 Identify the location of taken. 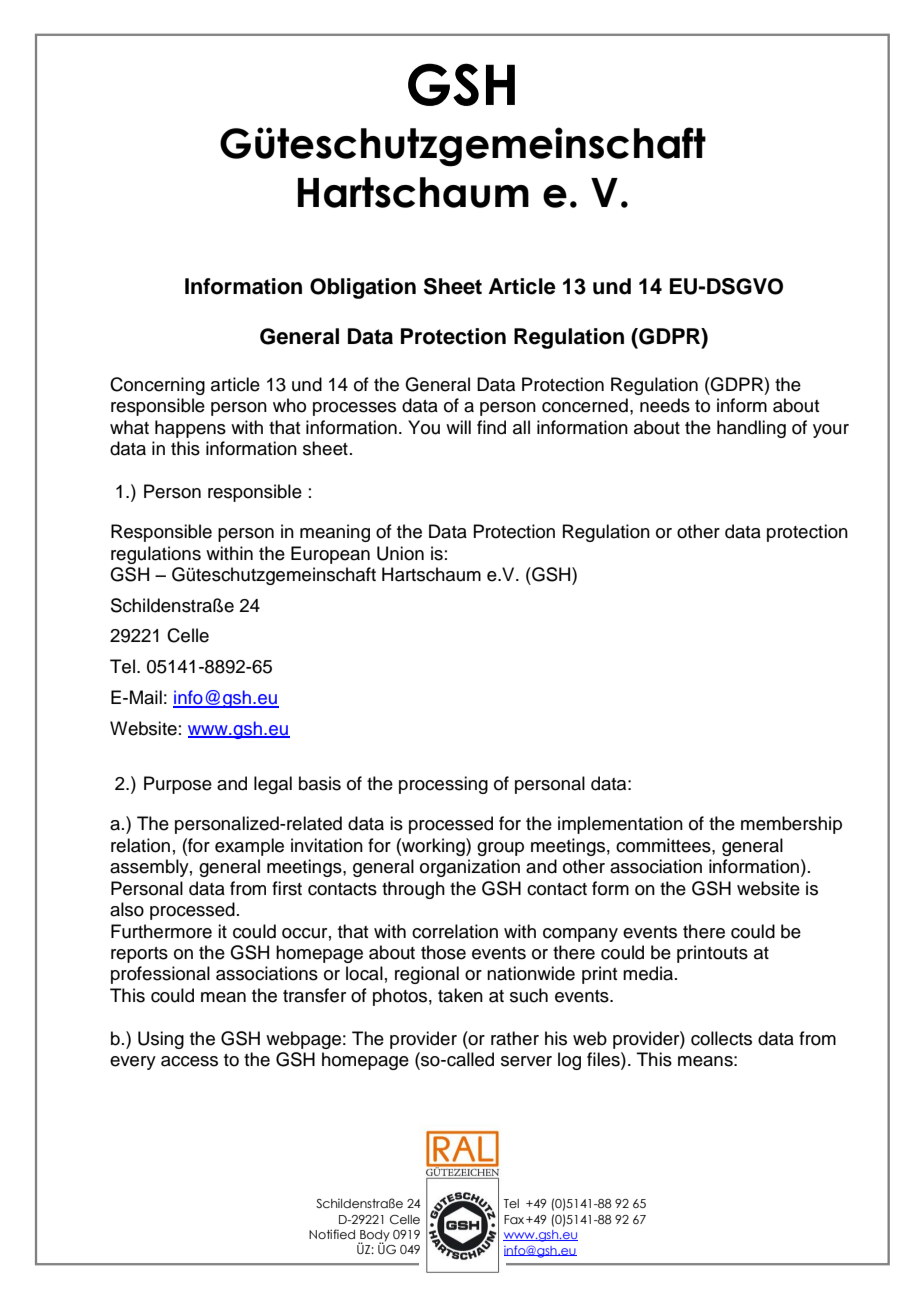
(460, 995).
